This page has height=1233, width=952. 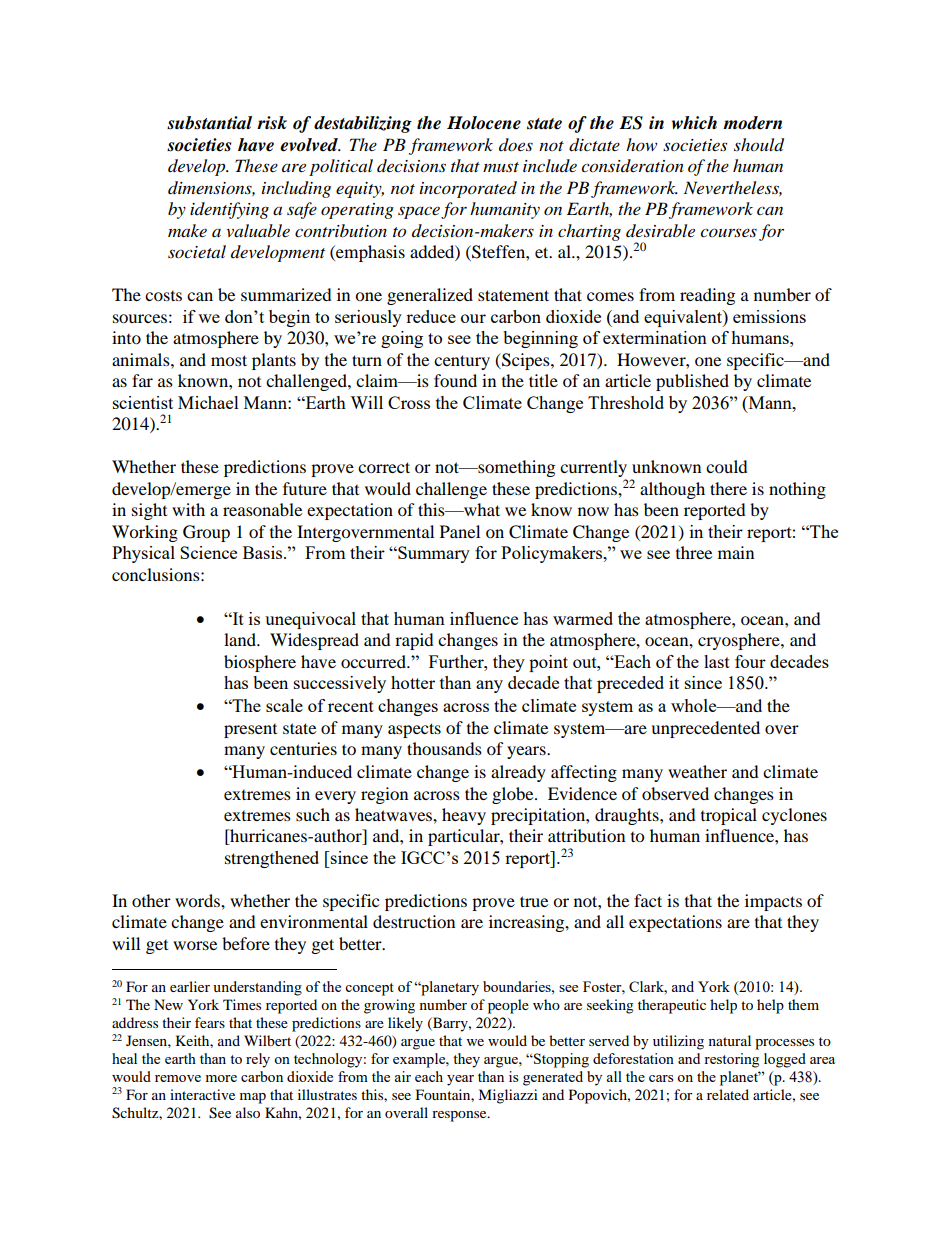 I want to click on already, so click(x=518, y=773).
